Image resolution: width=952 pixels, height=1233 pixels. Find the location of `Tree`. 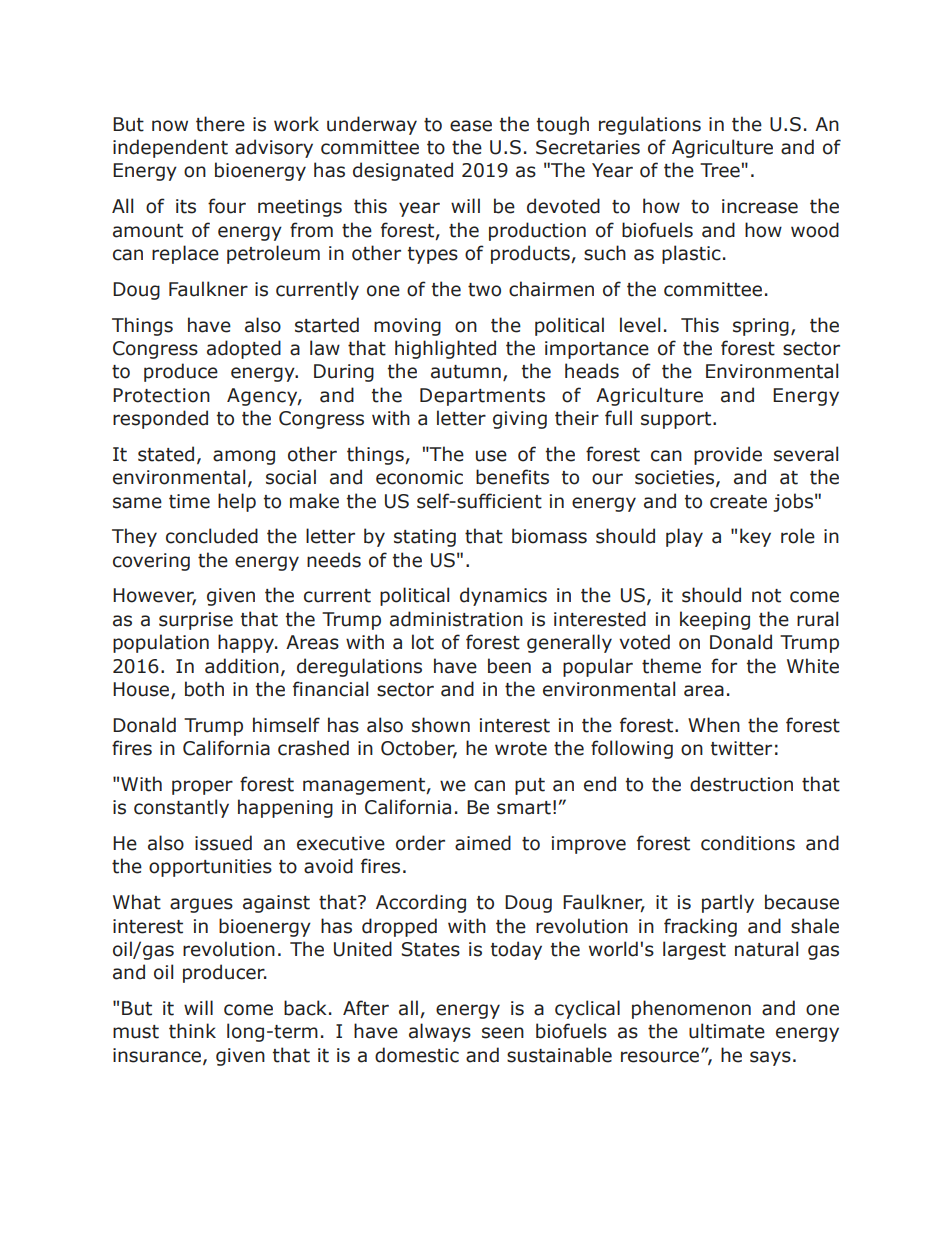

Tree is located at coordinates (720, 170).
